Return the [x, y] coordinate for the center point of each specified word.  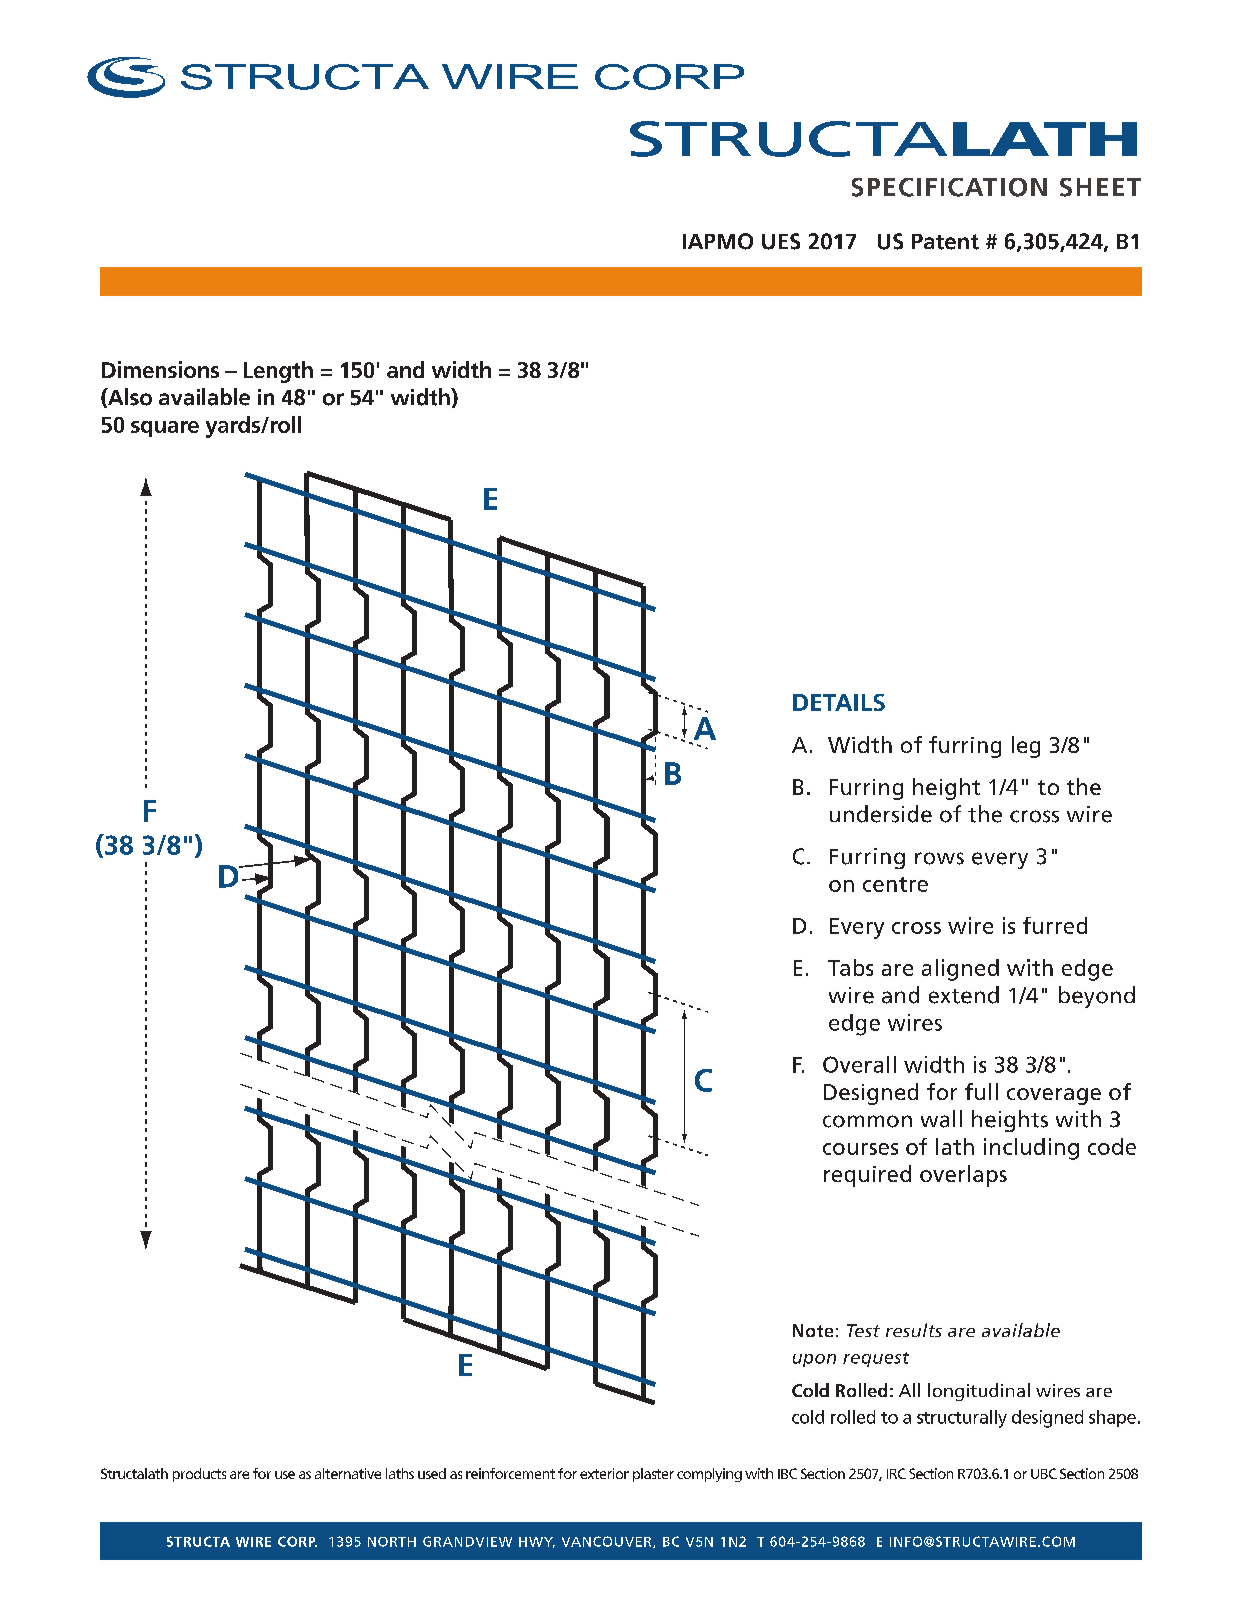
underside [881, 814]
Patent [945, 242]
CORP [297, 1541]
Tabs [850, 967]
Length [278, 372]
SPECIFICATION [949, 187]
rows [939, 858]
